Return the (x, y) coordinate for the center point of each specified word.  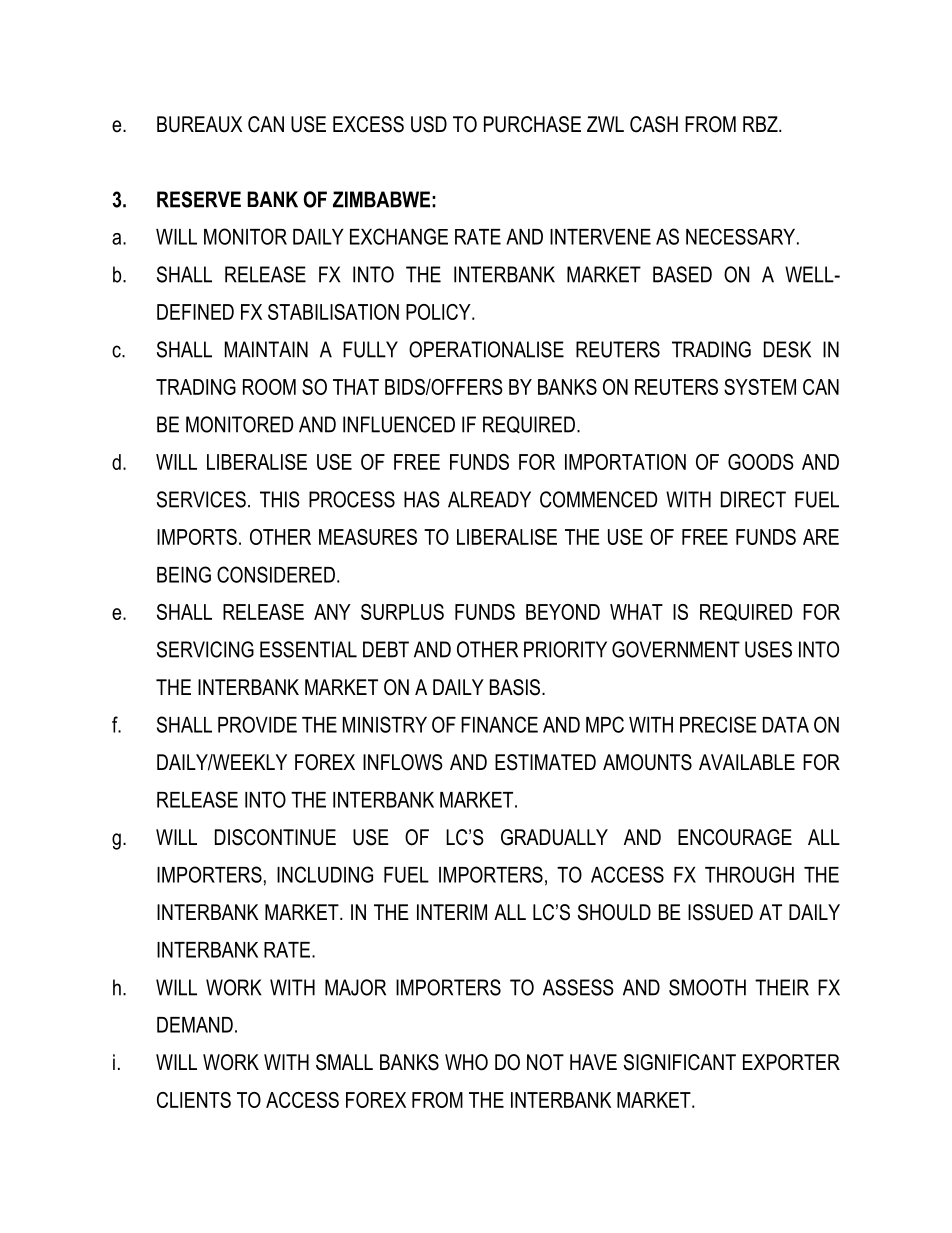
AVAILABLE (747, 762)
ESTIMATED (545, 762)
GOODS (761, 462)
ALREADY (489, 499)
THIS (280, 499)
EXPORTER (791, 1062)
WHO (466, 1062)
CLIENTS (194, 1100)
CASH (654, 124)
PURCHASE (532, 124)
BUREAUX (199, 124)
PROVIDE (257, 724)
